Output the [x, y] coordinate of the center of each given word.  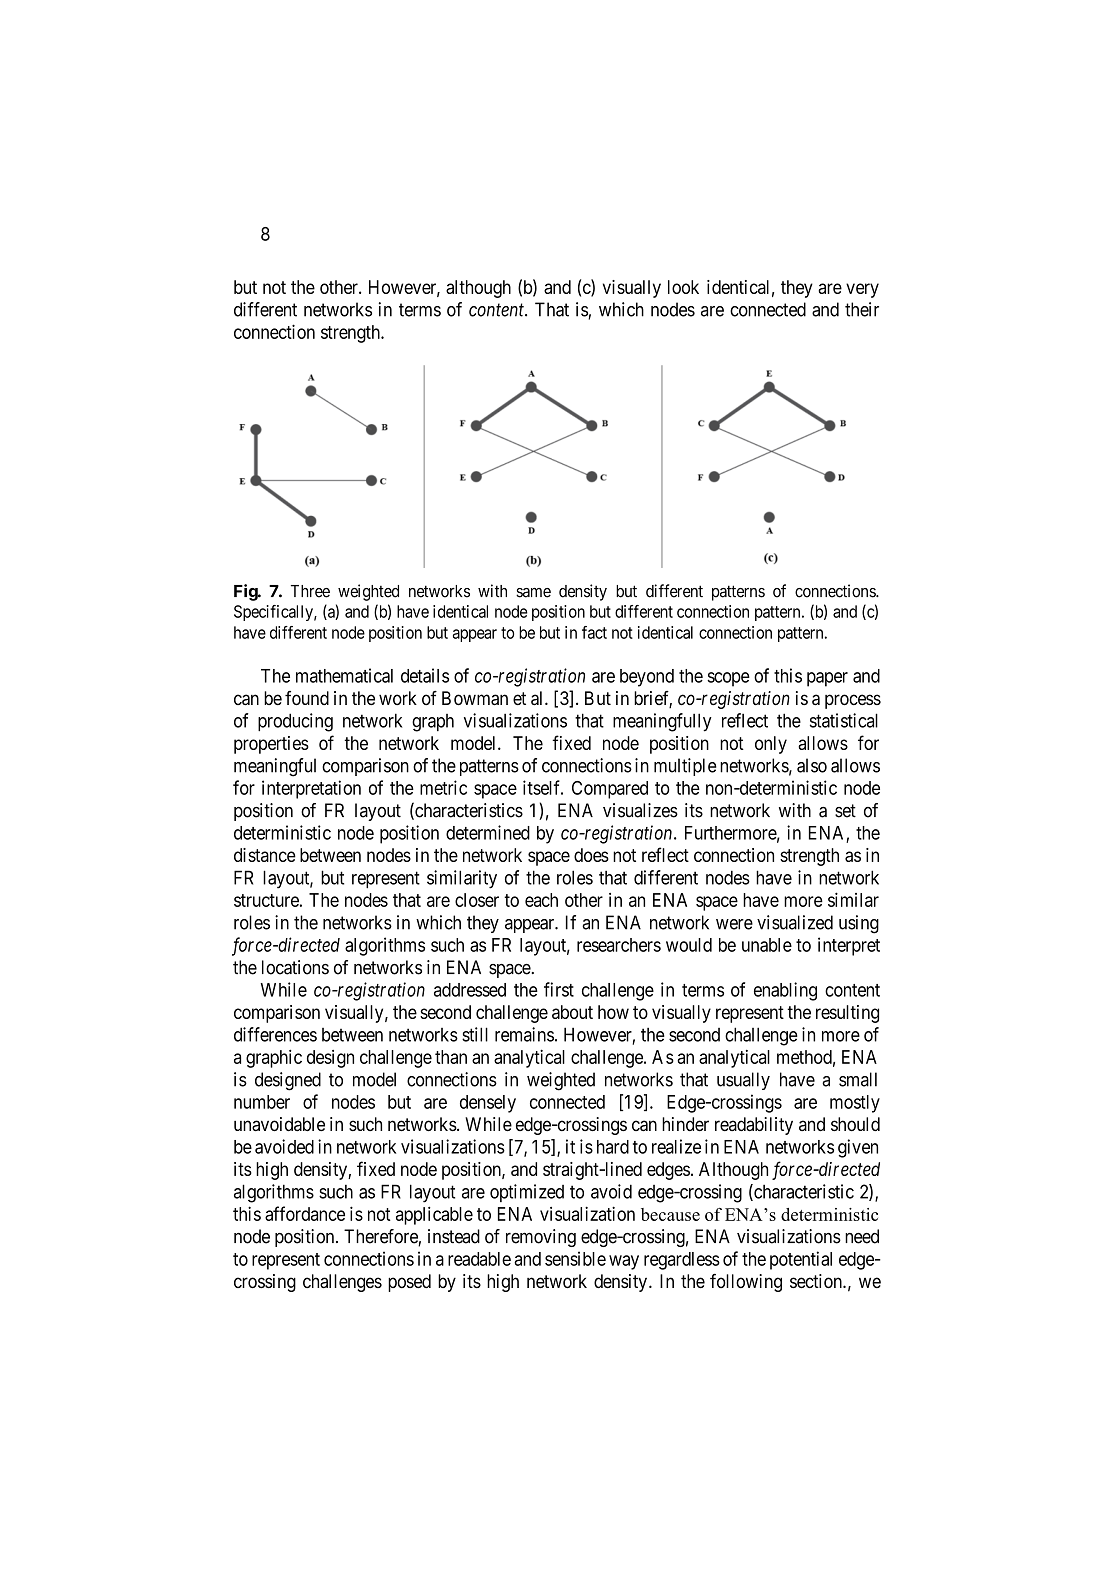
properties [271, 745]
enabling [785, 991]
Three [310, 591]
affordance [305, 1213]
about [572, 1012]
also [812, 765]
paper [827, 679]
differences [275, 1034]
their [862, 309]
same [533, 593]
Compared [610, 790]
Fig [246, 592]
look [683, 287]
